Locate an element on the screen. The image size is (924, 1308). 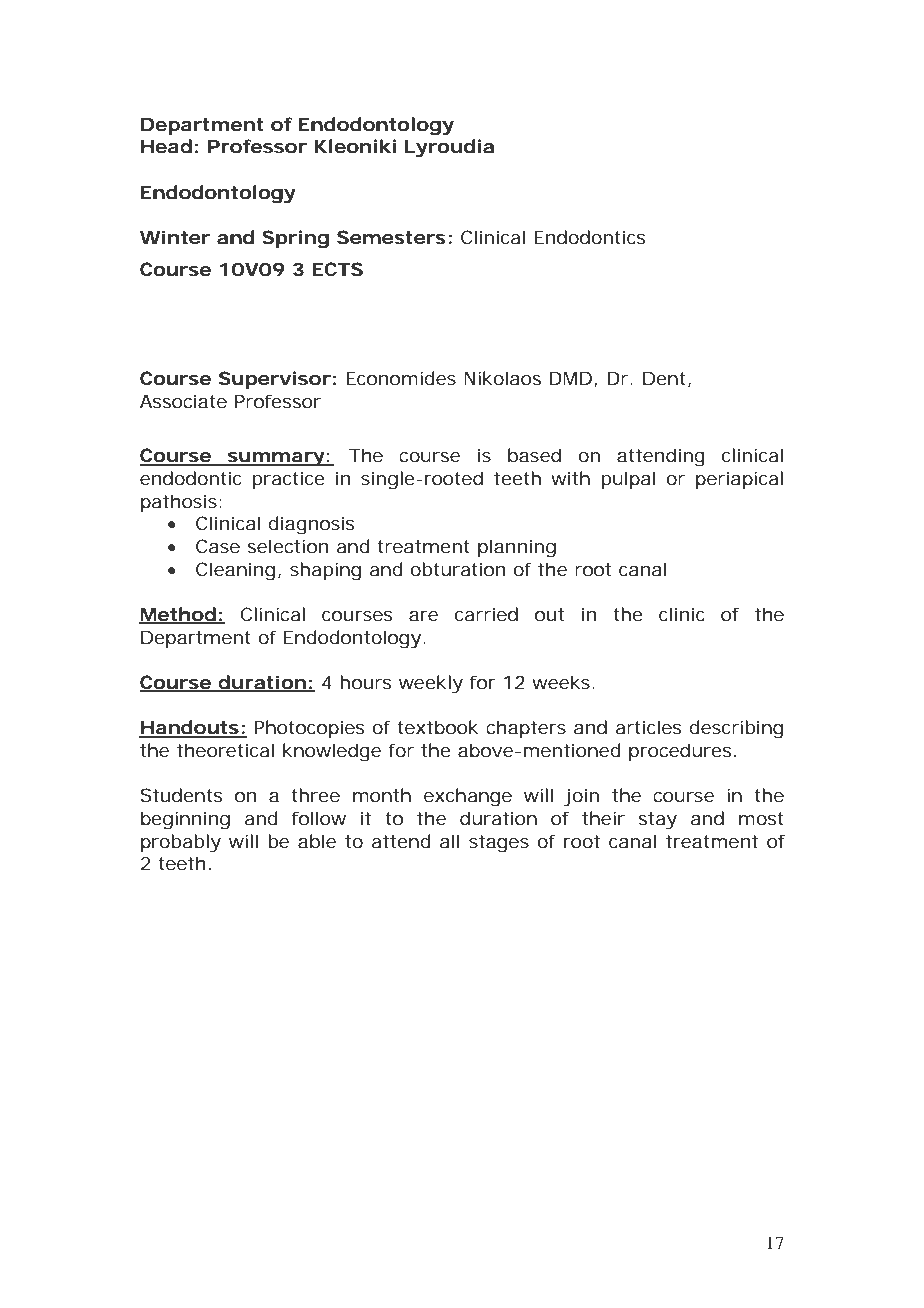
beginning is located at coordinates (185, 820).
